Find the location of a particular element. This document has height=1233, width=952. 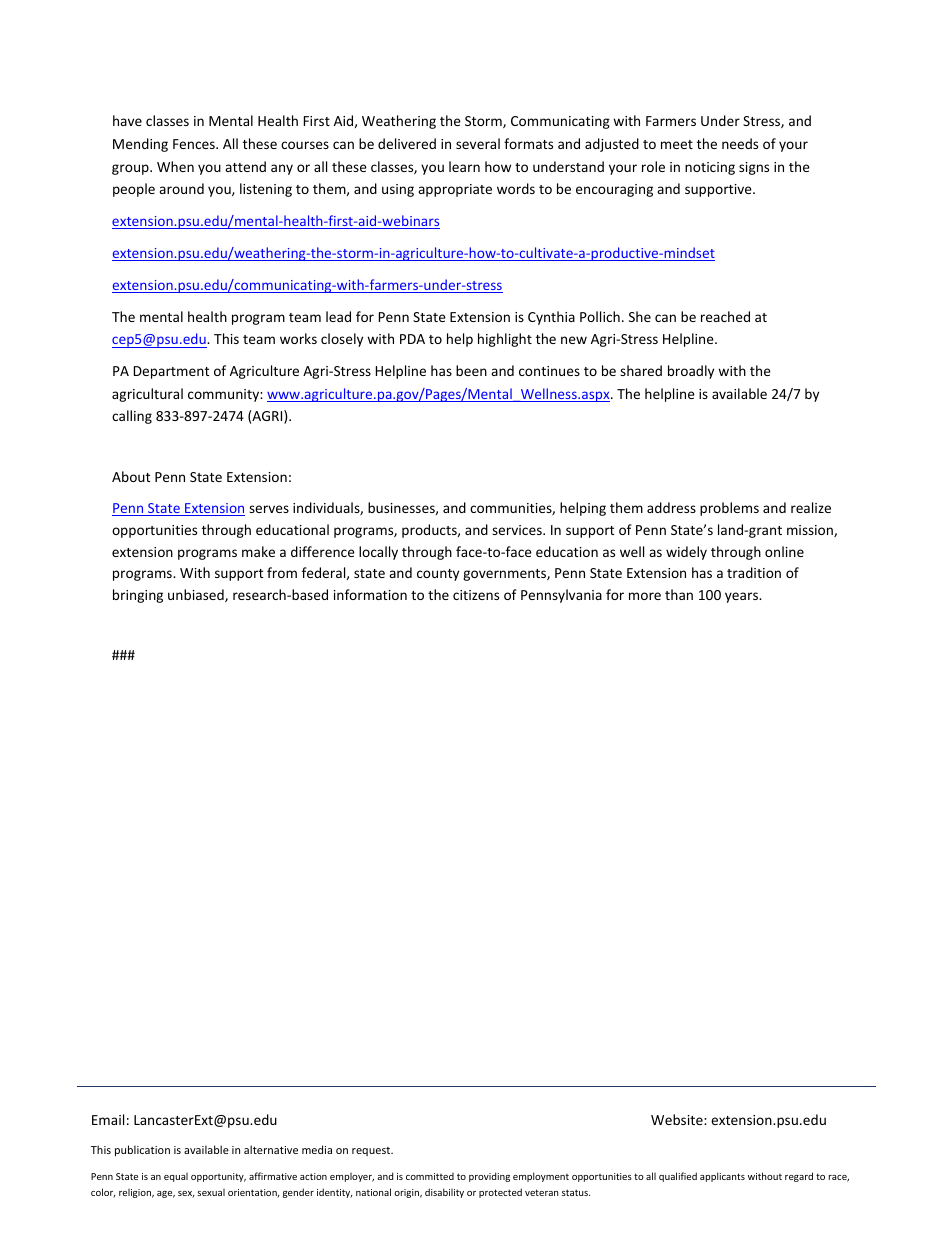

years is located at coordinates (742, 597).
